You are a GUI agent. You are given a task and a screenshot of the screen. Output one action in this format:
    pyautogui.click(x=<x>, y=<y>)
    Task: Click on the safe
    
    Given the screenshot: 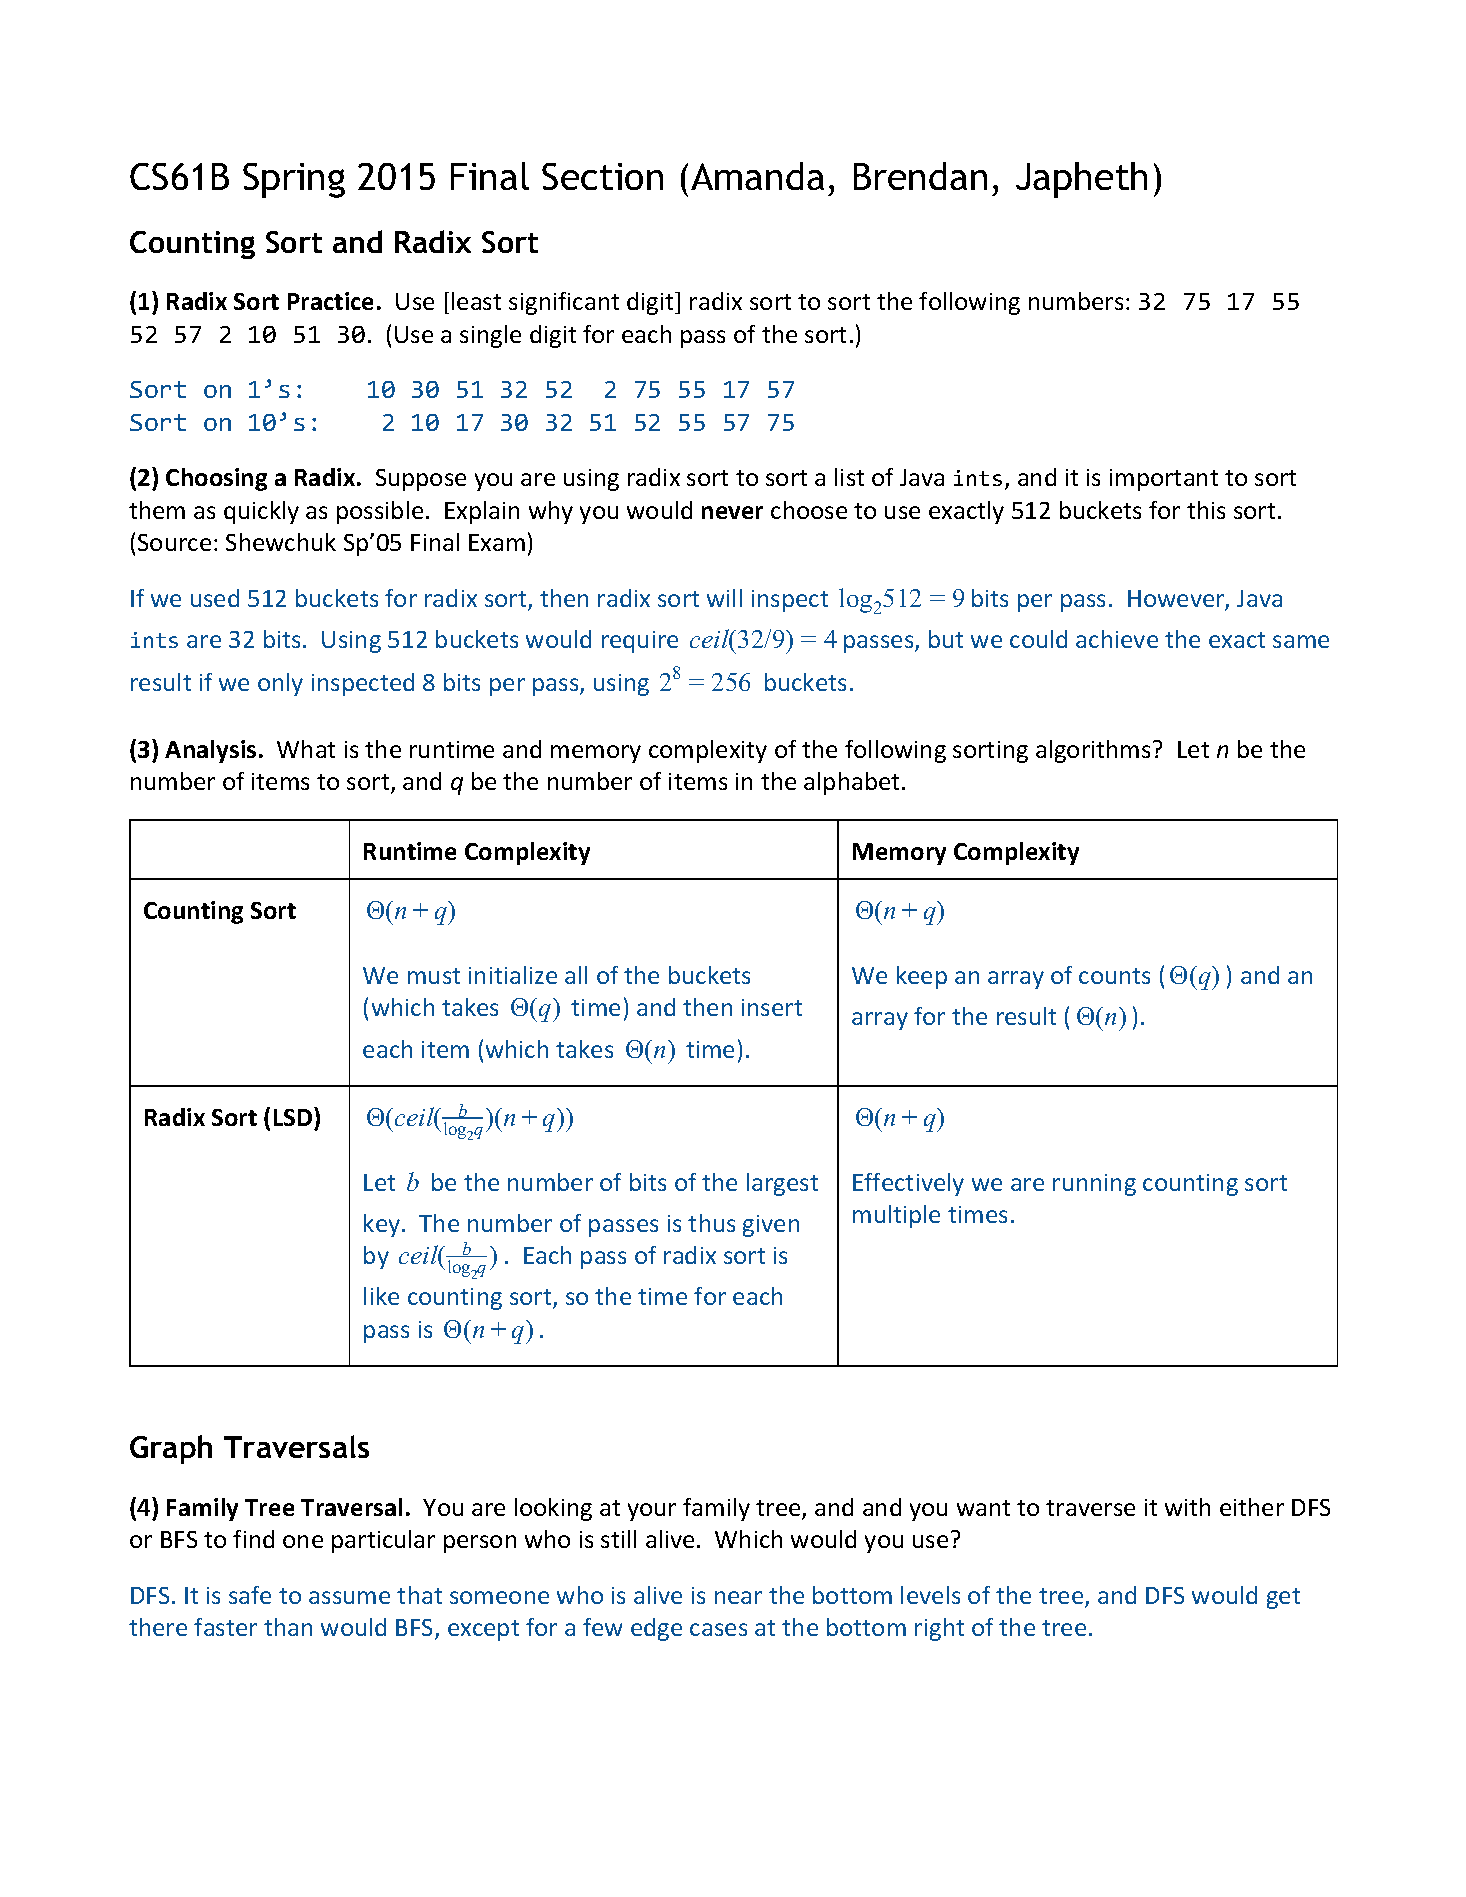 What is the action you would take?
    pyautogui.click(x=250, y=1595)
